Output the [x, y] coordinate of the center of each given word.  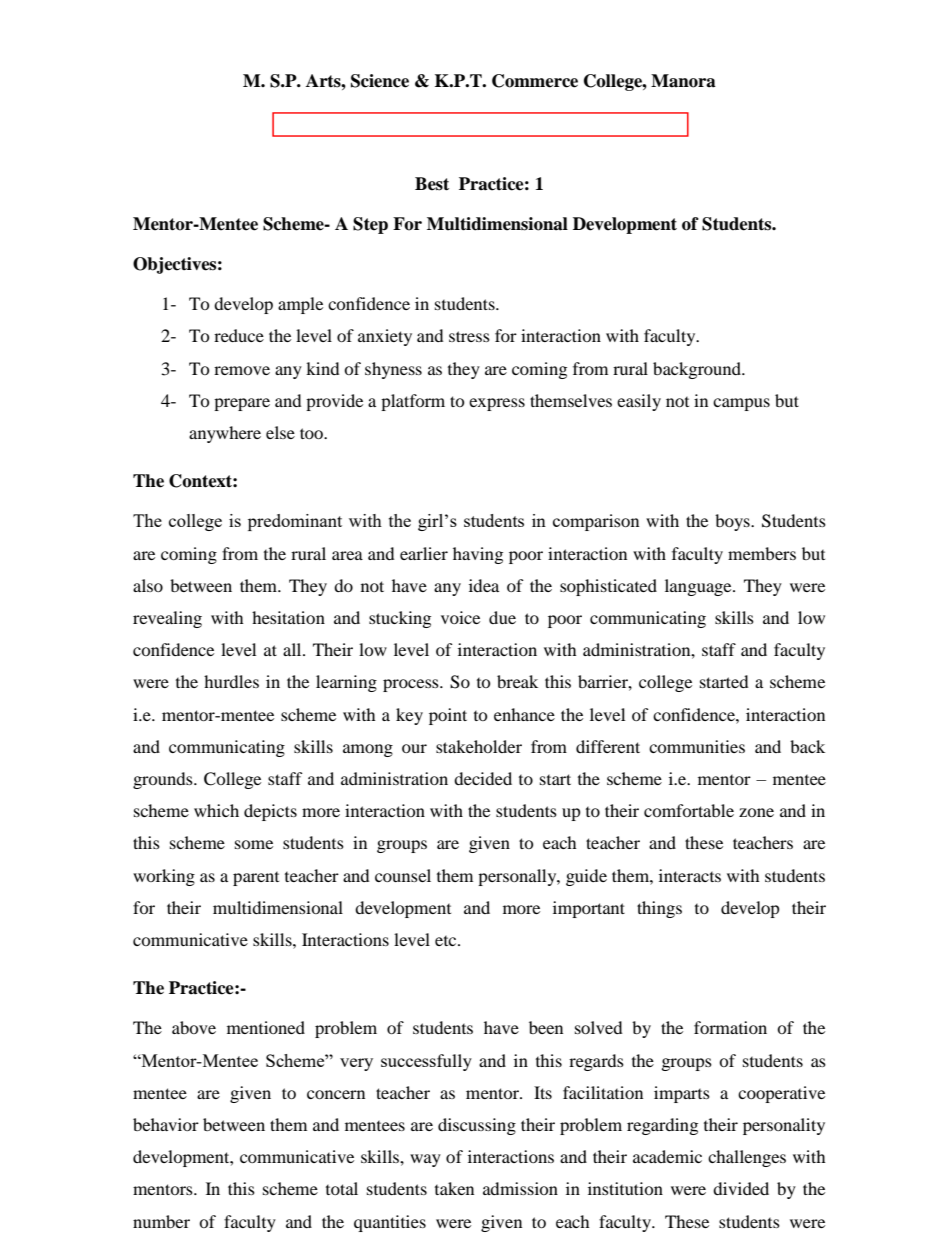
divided [741, 1188]
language [699, 587]
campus [741, 404]
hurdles [231, 681]
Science [380, 81]
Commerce [535, 81]
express [497, 404]
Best [432, 184]
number [161, 1221]
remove [242, 370]
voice [460, 617]
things [659, 909]
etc [447, 941]
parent [256, 879]
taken [454, 1188]
